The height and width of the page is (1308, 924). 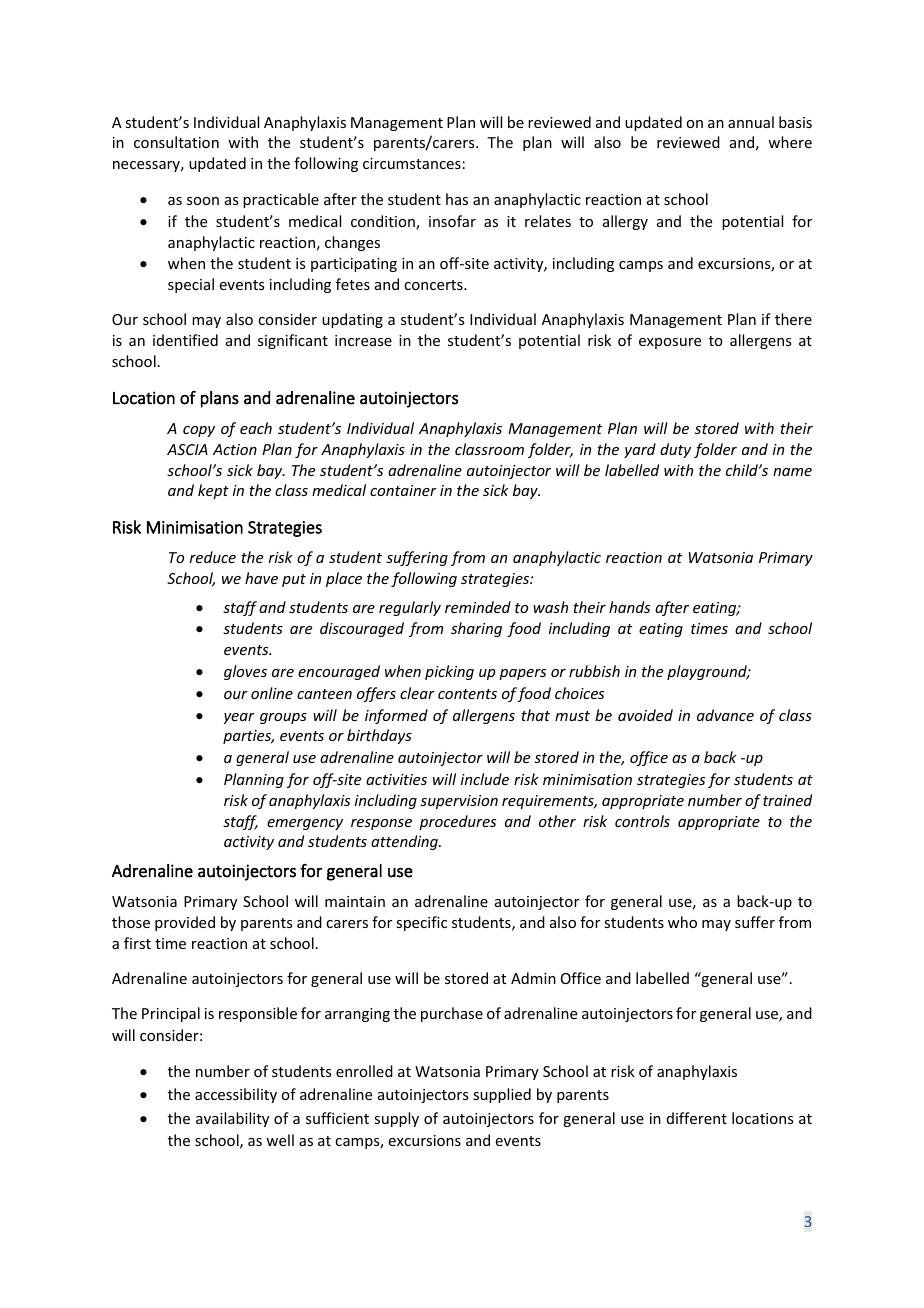 What do you see at coordinates (412, 163) in the page?
I see `circumstances` at bounding box center [412, 163].
